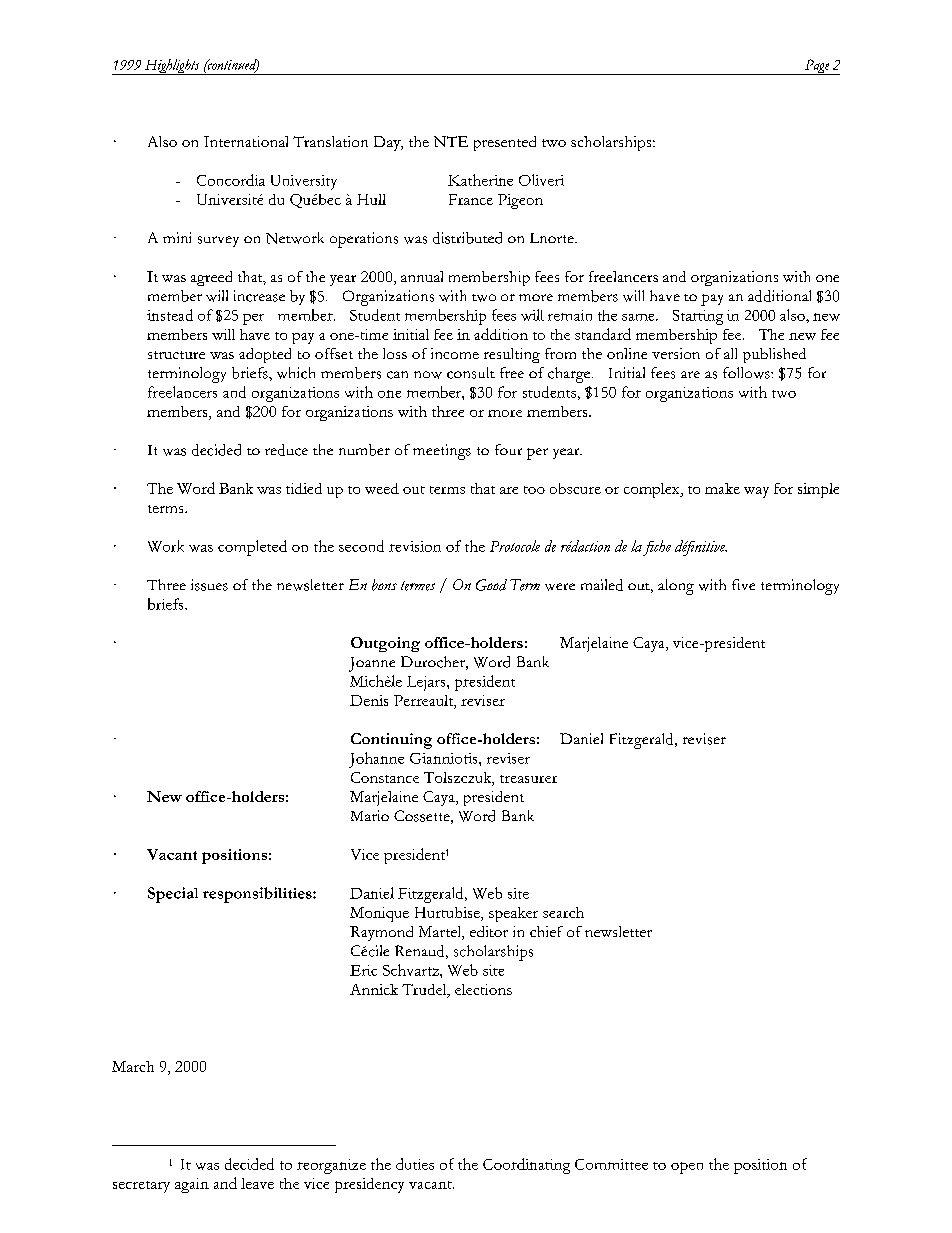 The image size is (952, 1233). I want to click on completed, so click(252, 548).
